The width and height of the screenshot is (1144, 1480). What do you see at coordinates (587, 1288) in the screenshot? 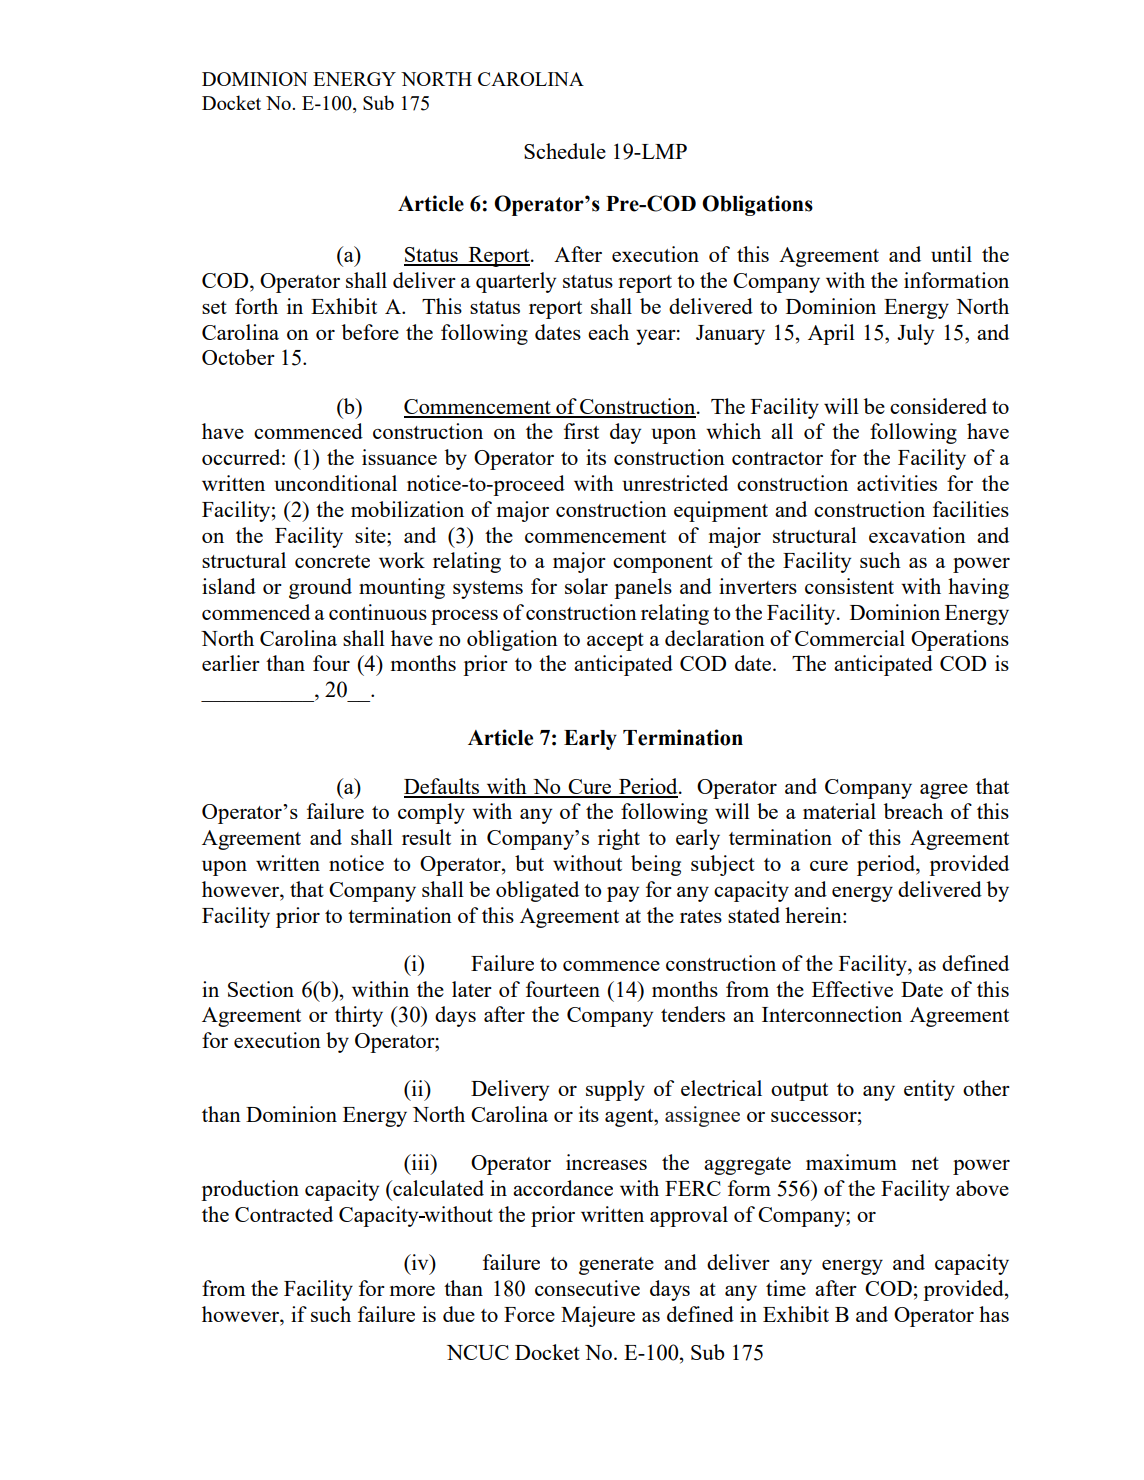
I see `consecutive` at bounding box center [587, 1288].
